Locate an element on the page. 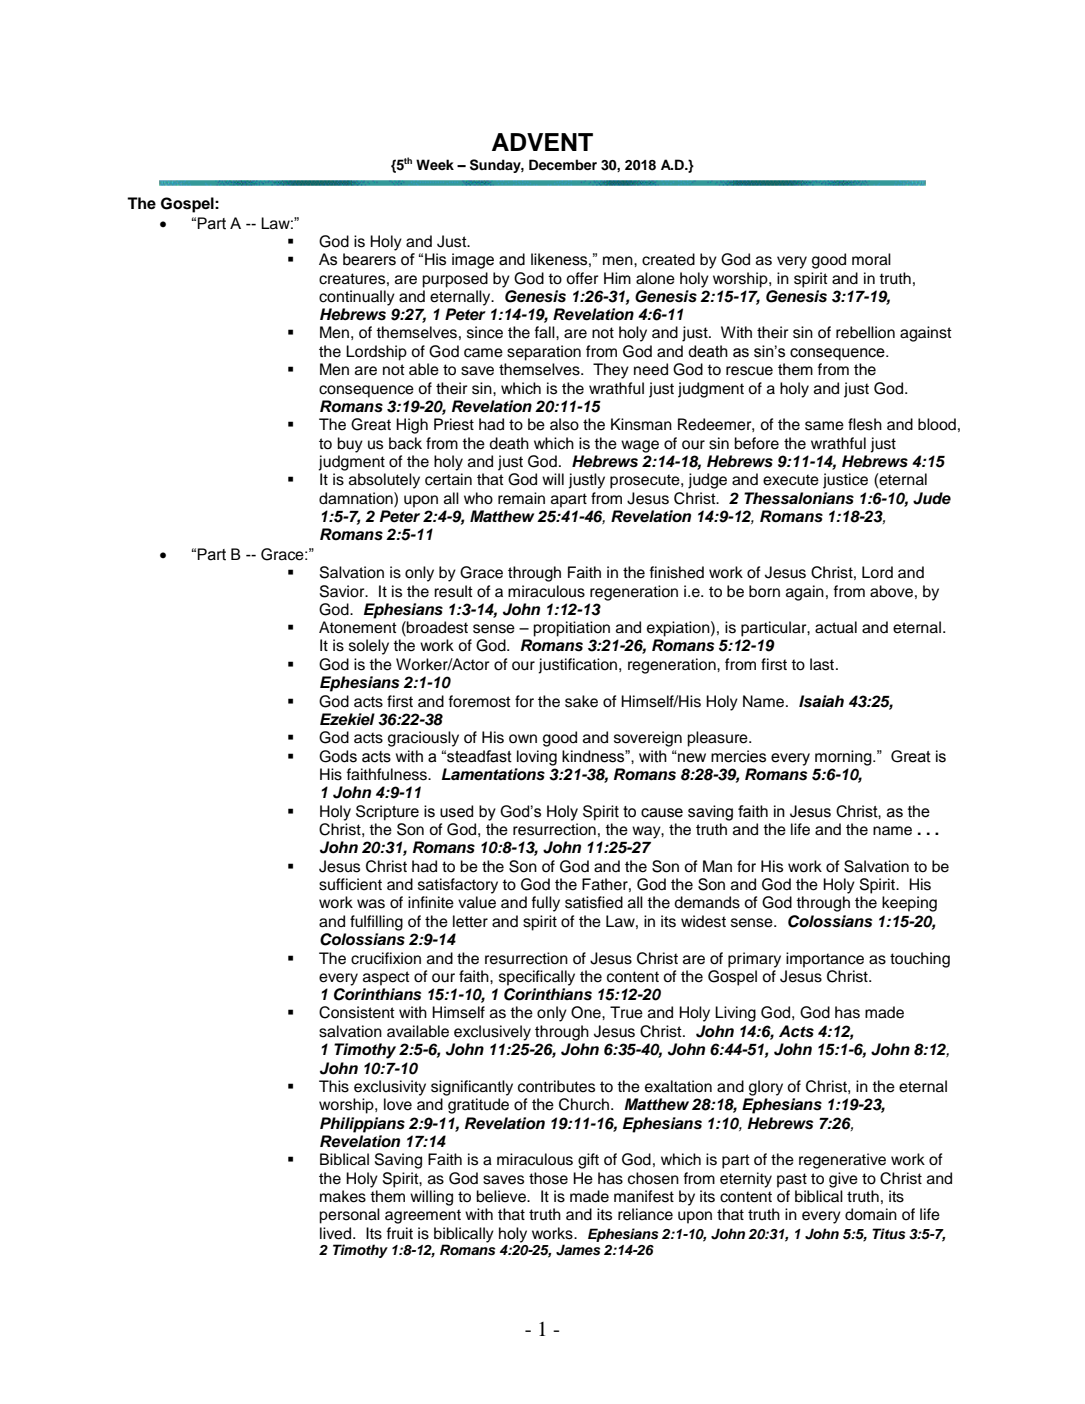 This document has width=1085, height=1404. importance is located at coordinates (825, 960).
